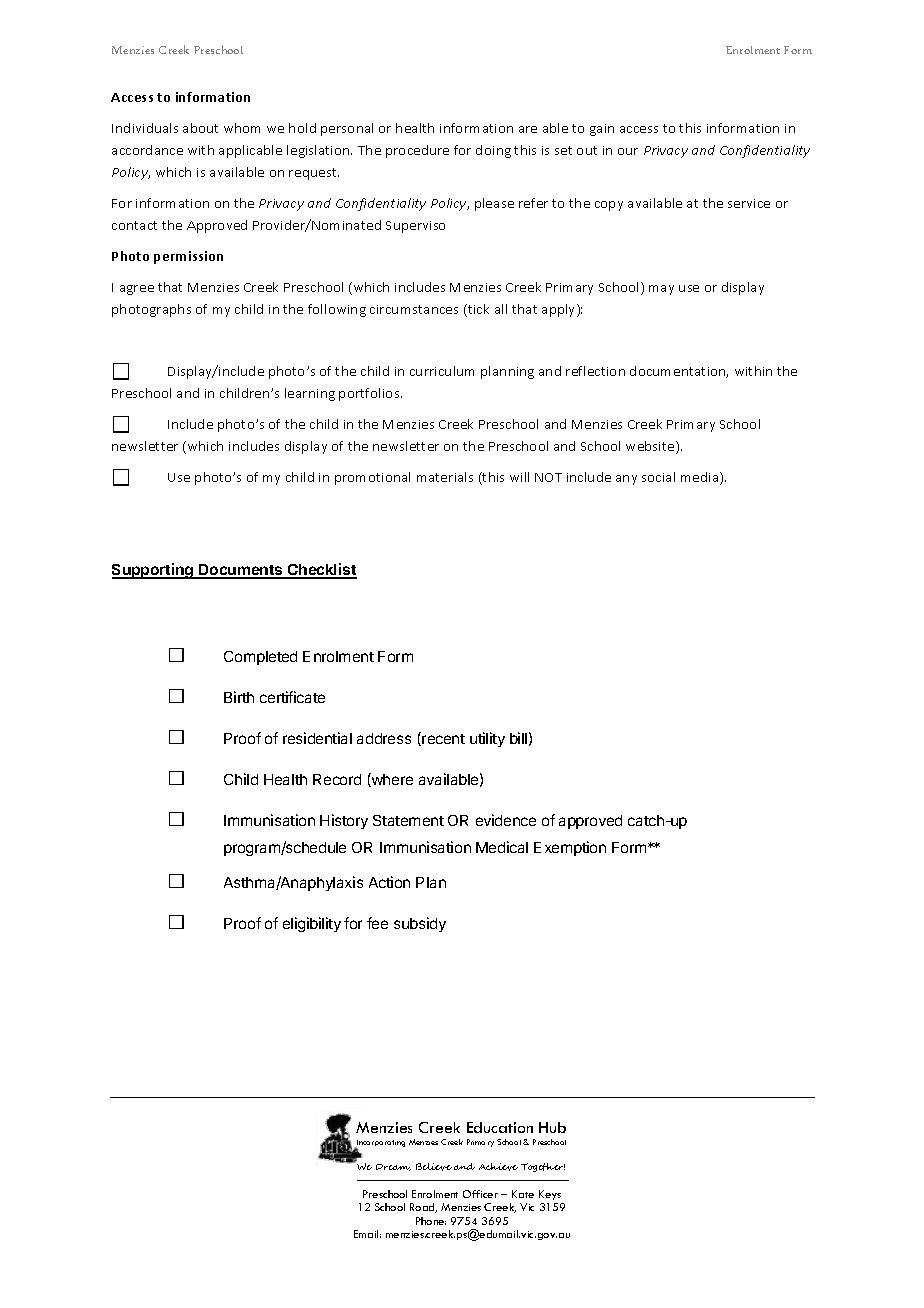 This screenshot has height=1308, width=924. Describe the element at coordinates (628, 151) in the screenshot. I see `our` at that location.
